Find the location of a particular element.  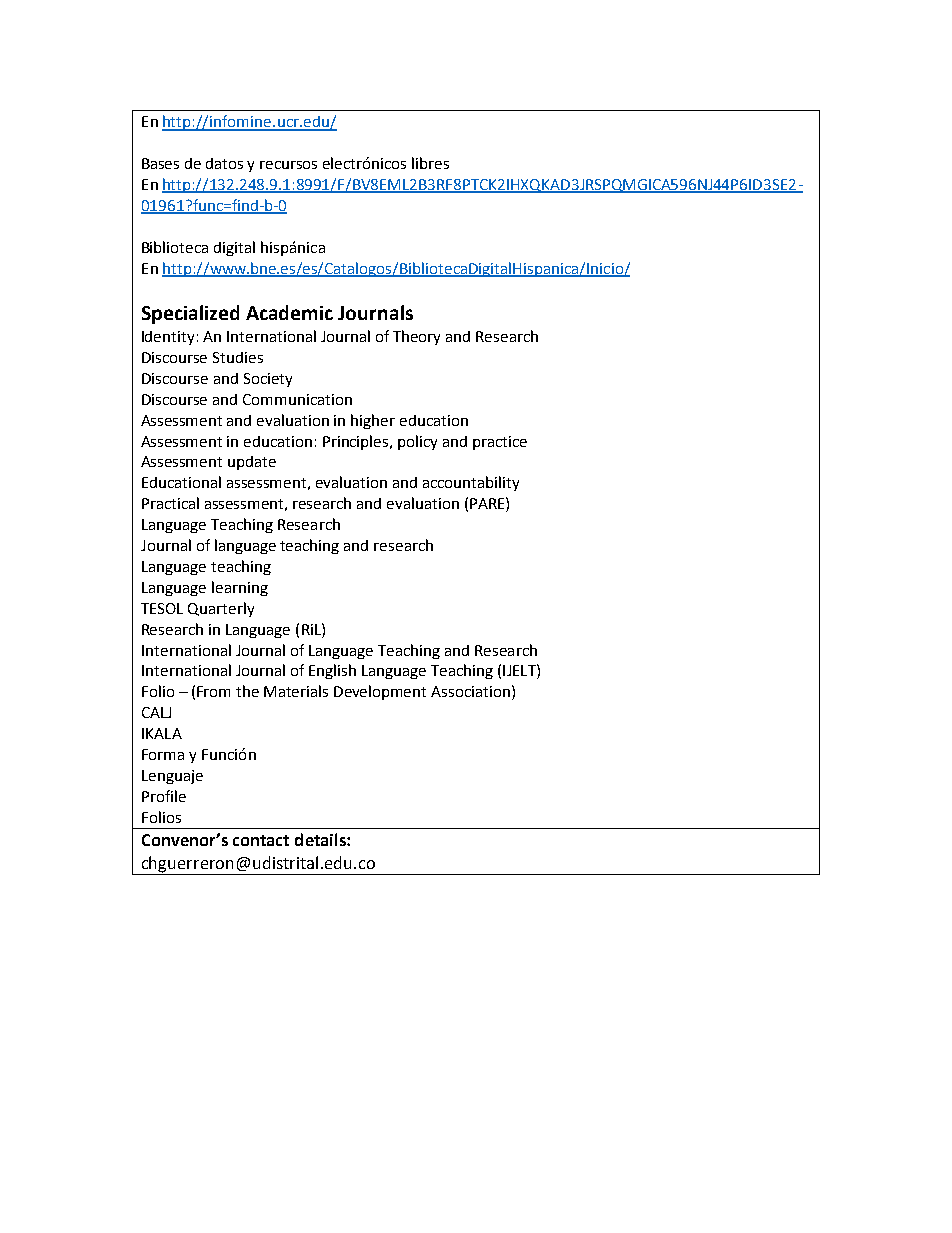

Profile is located at coordinates (164, 796).
